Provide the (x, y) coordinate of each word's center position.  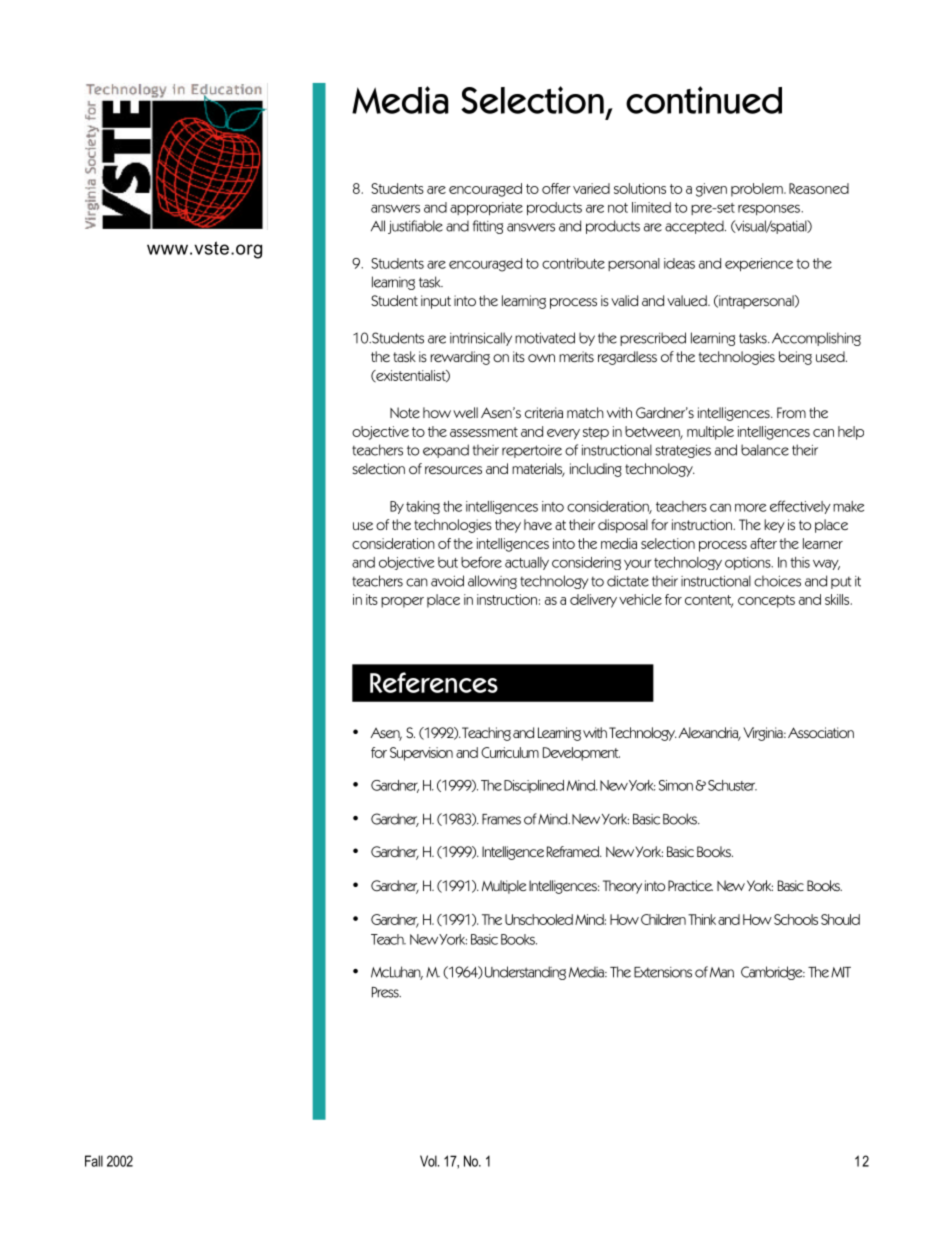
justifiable (415, 227)
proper (402, 602)
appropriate (486, 209)
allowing (492, 582)
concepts (766, 601)
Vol (429, 1161)
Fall (94, 1161)
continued (704, 100)
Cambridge (773, 973)
